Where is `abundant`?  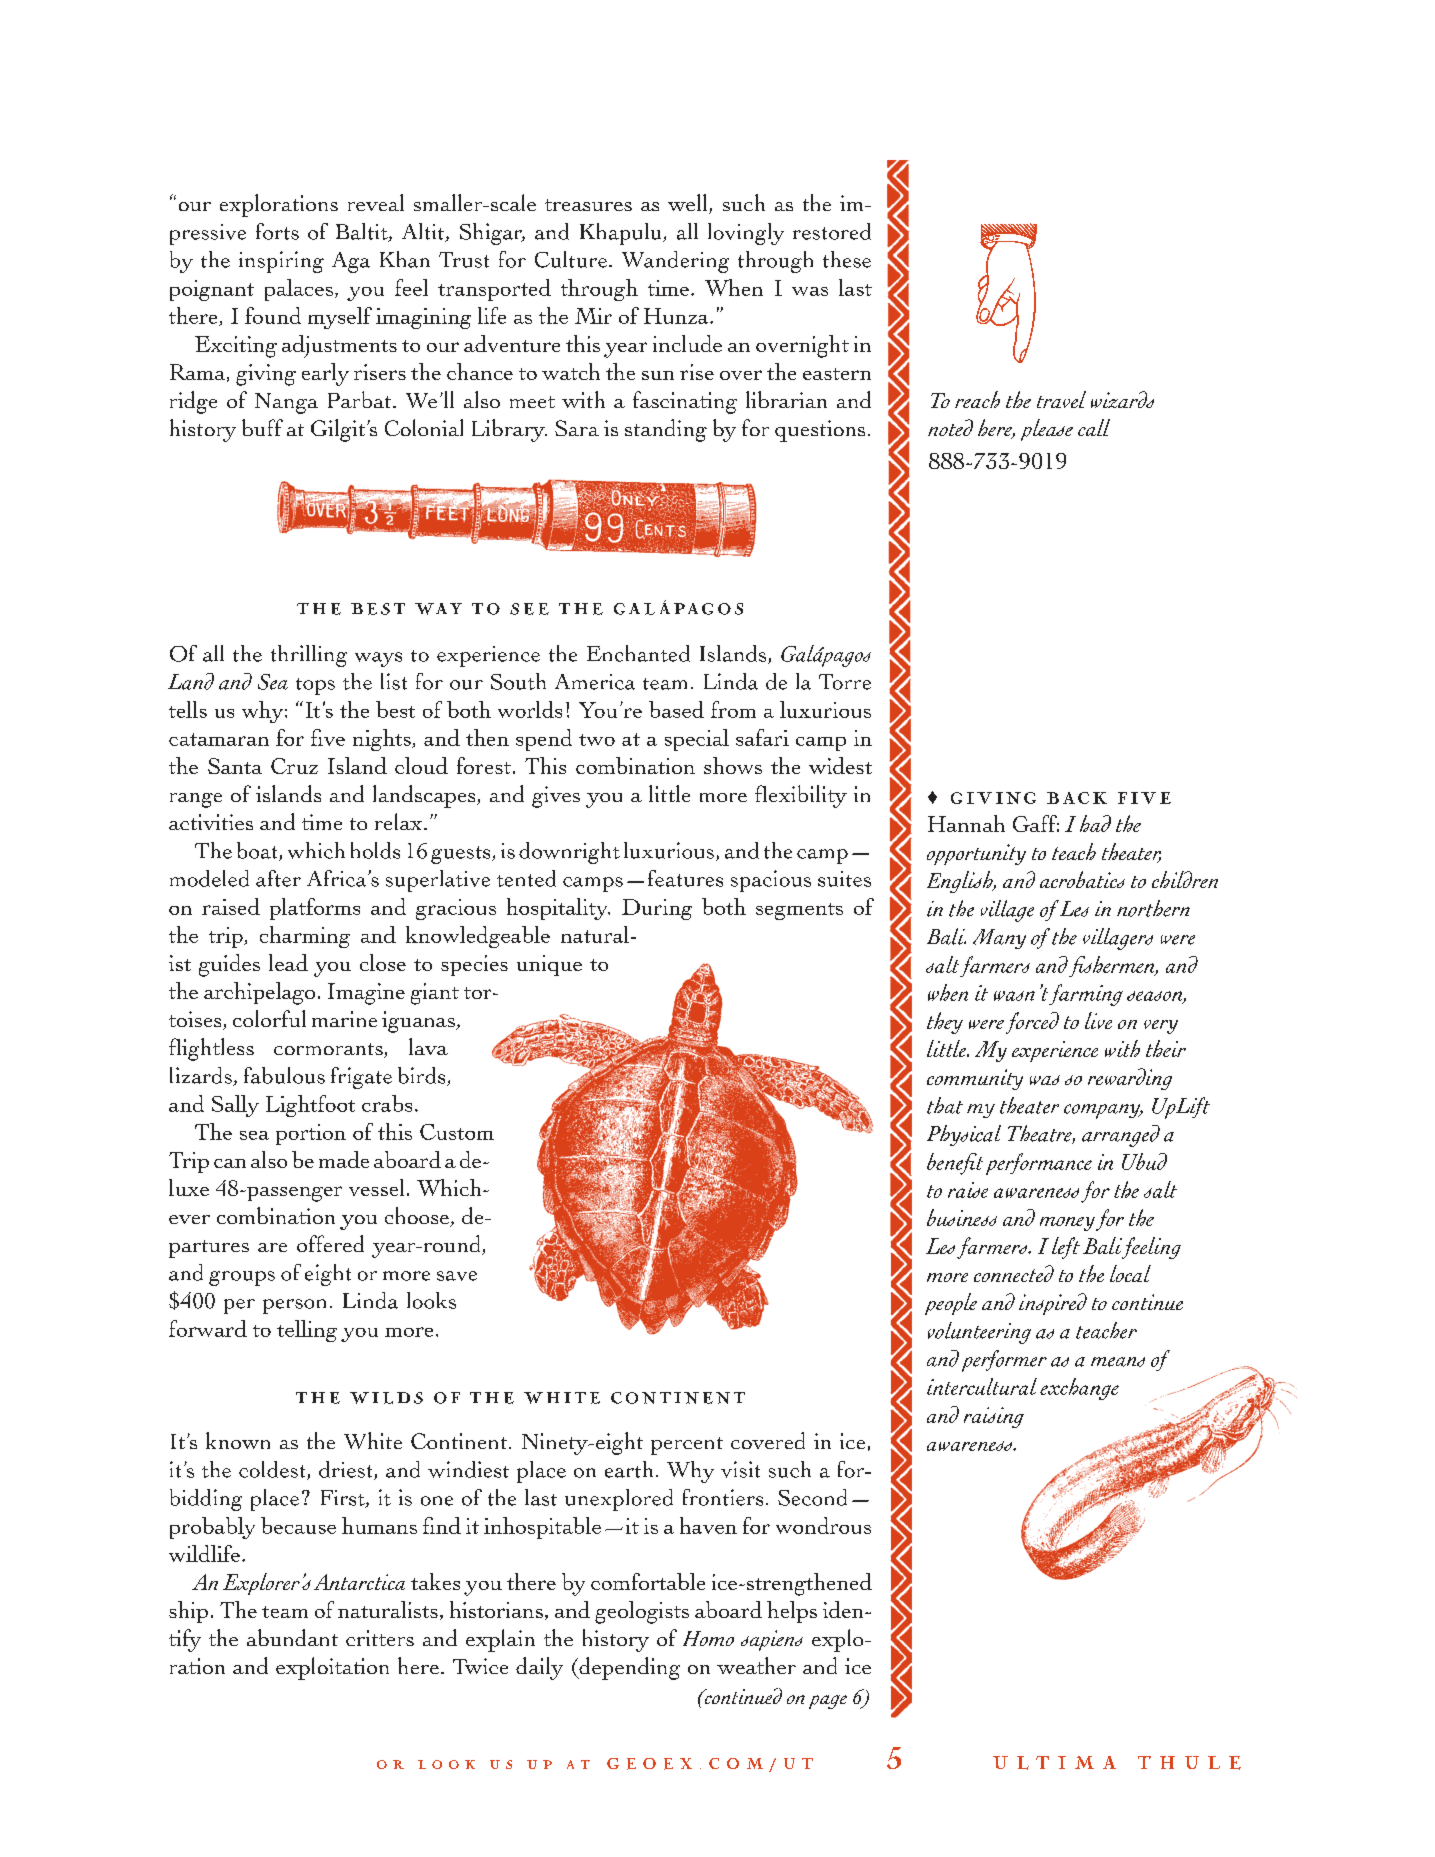 abundant is located at coordinates (292, 1637).
